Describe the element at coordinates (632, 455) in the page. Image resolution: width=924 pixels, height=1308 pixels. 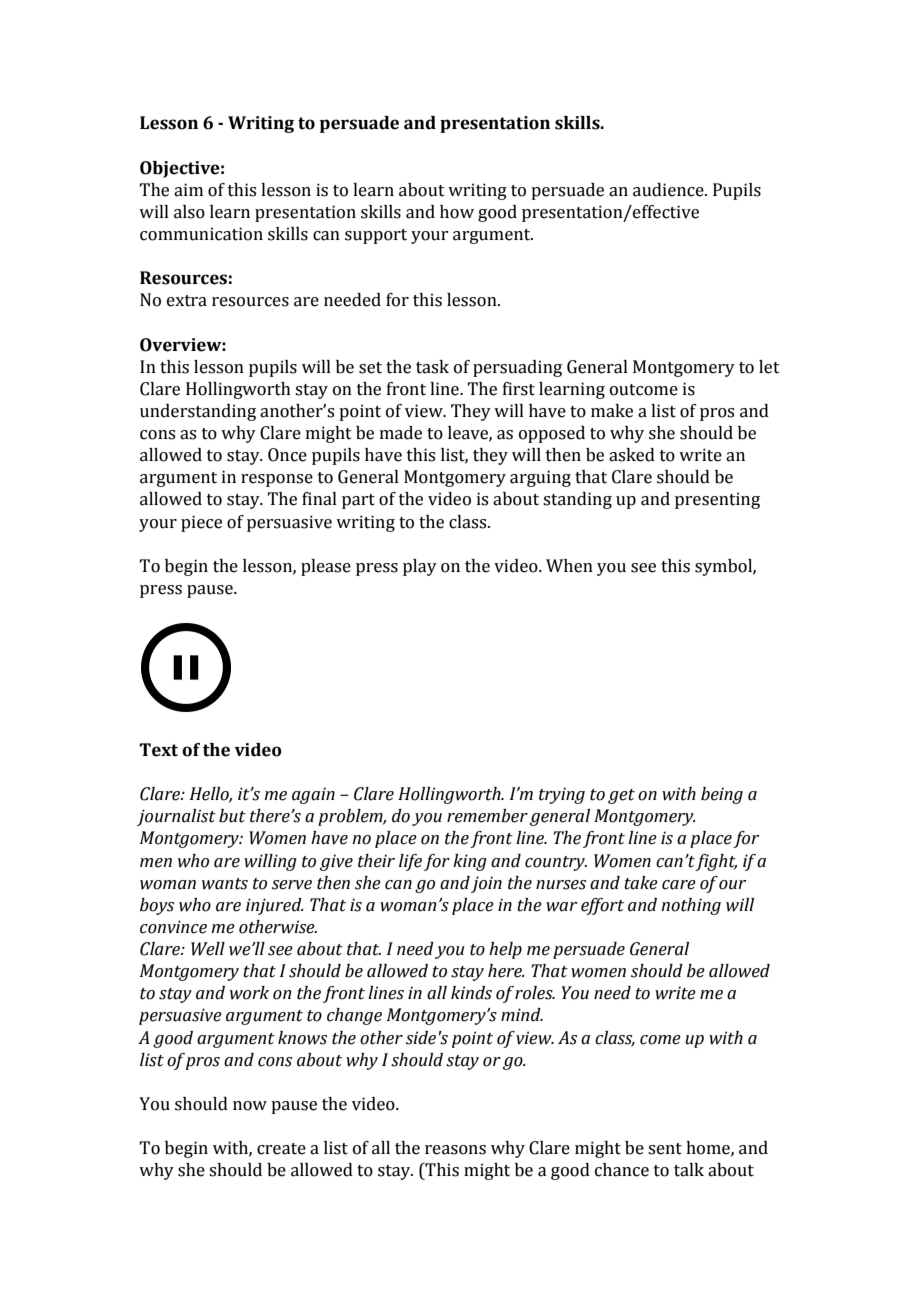
I see `asked` at that location.
